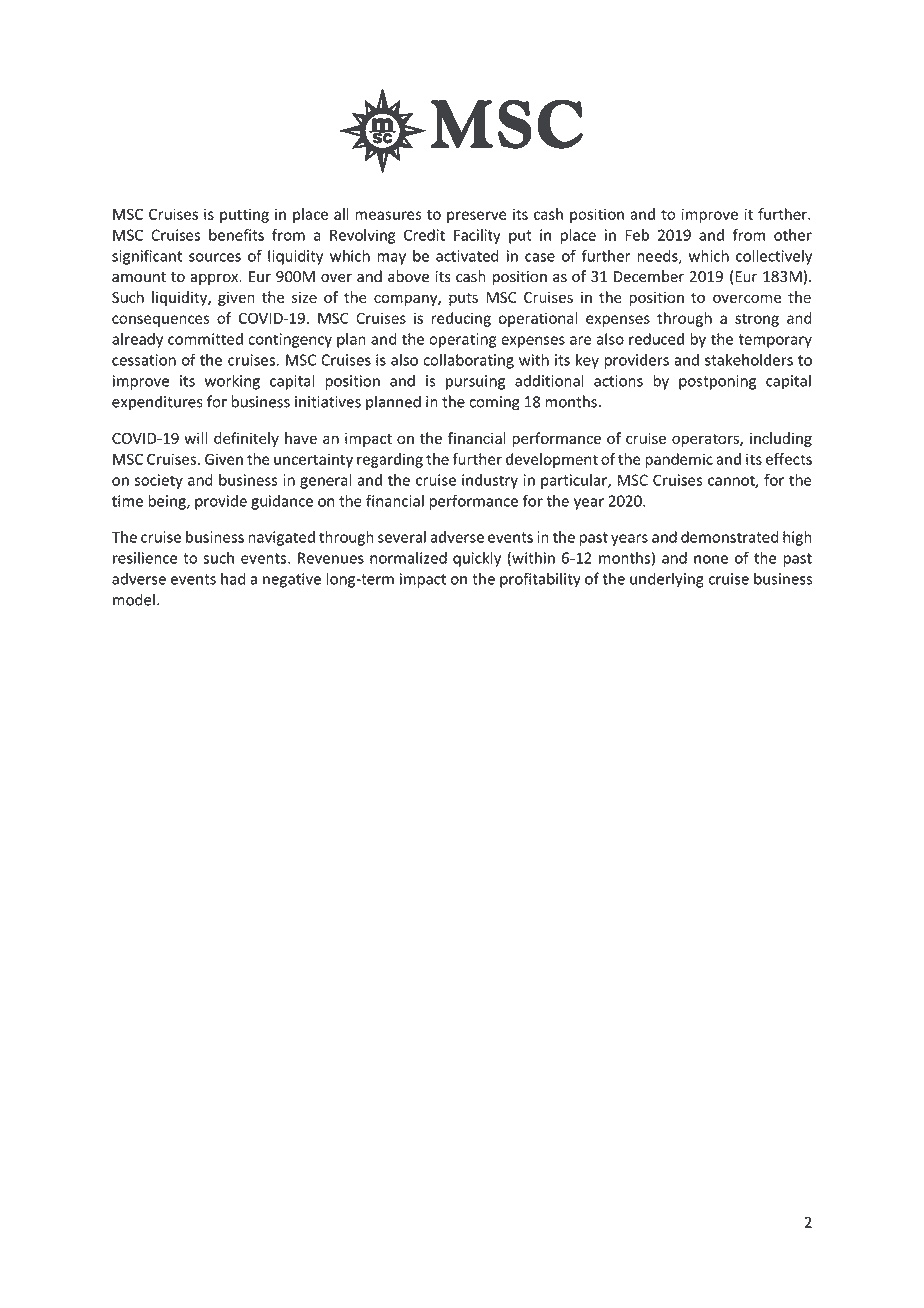 Image resolution: width=924 pixels, height=1308 pixels. Describe the element at coordinates (168, 502) in the screenshot. I see `being` at that location.
